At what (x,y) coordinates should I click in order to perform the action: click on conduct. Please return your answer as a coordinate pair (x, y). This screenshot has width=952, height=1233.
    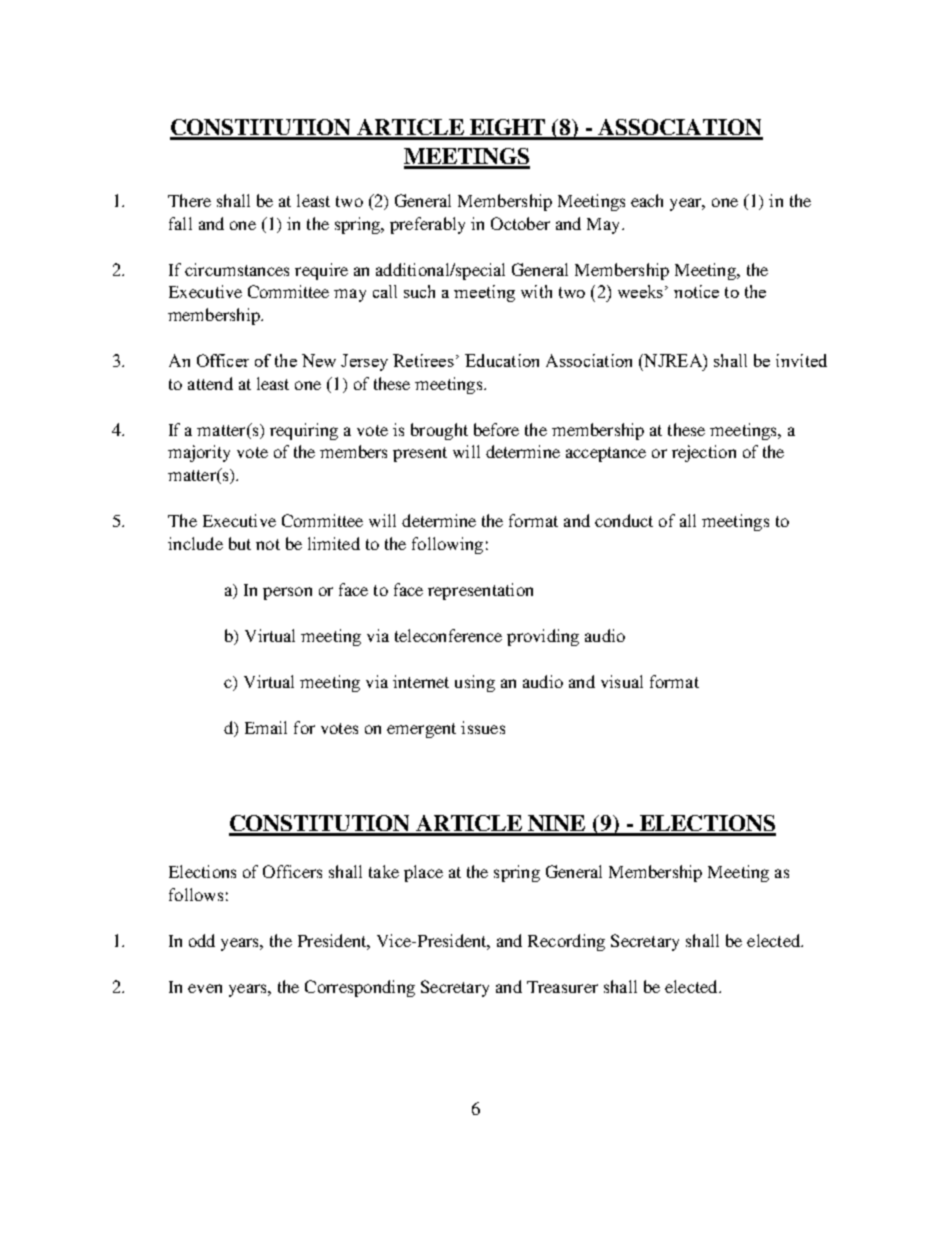
    Looking at the image, I should click on (624, 520).
